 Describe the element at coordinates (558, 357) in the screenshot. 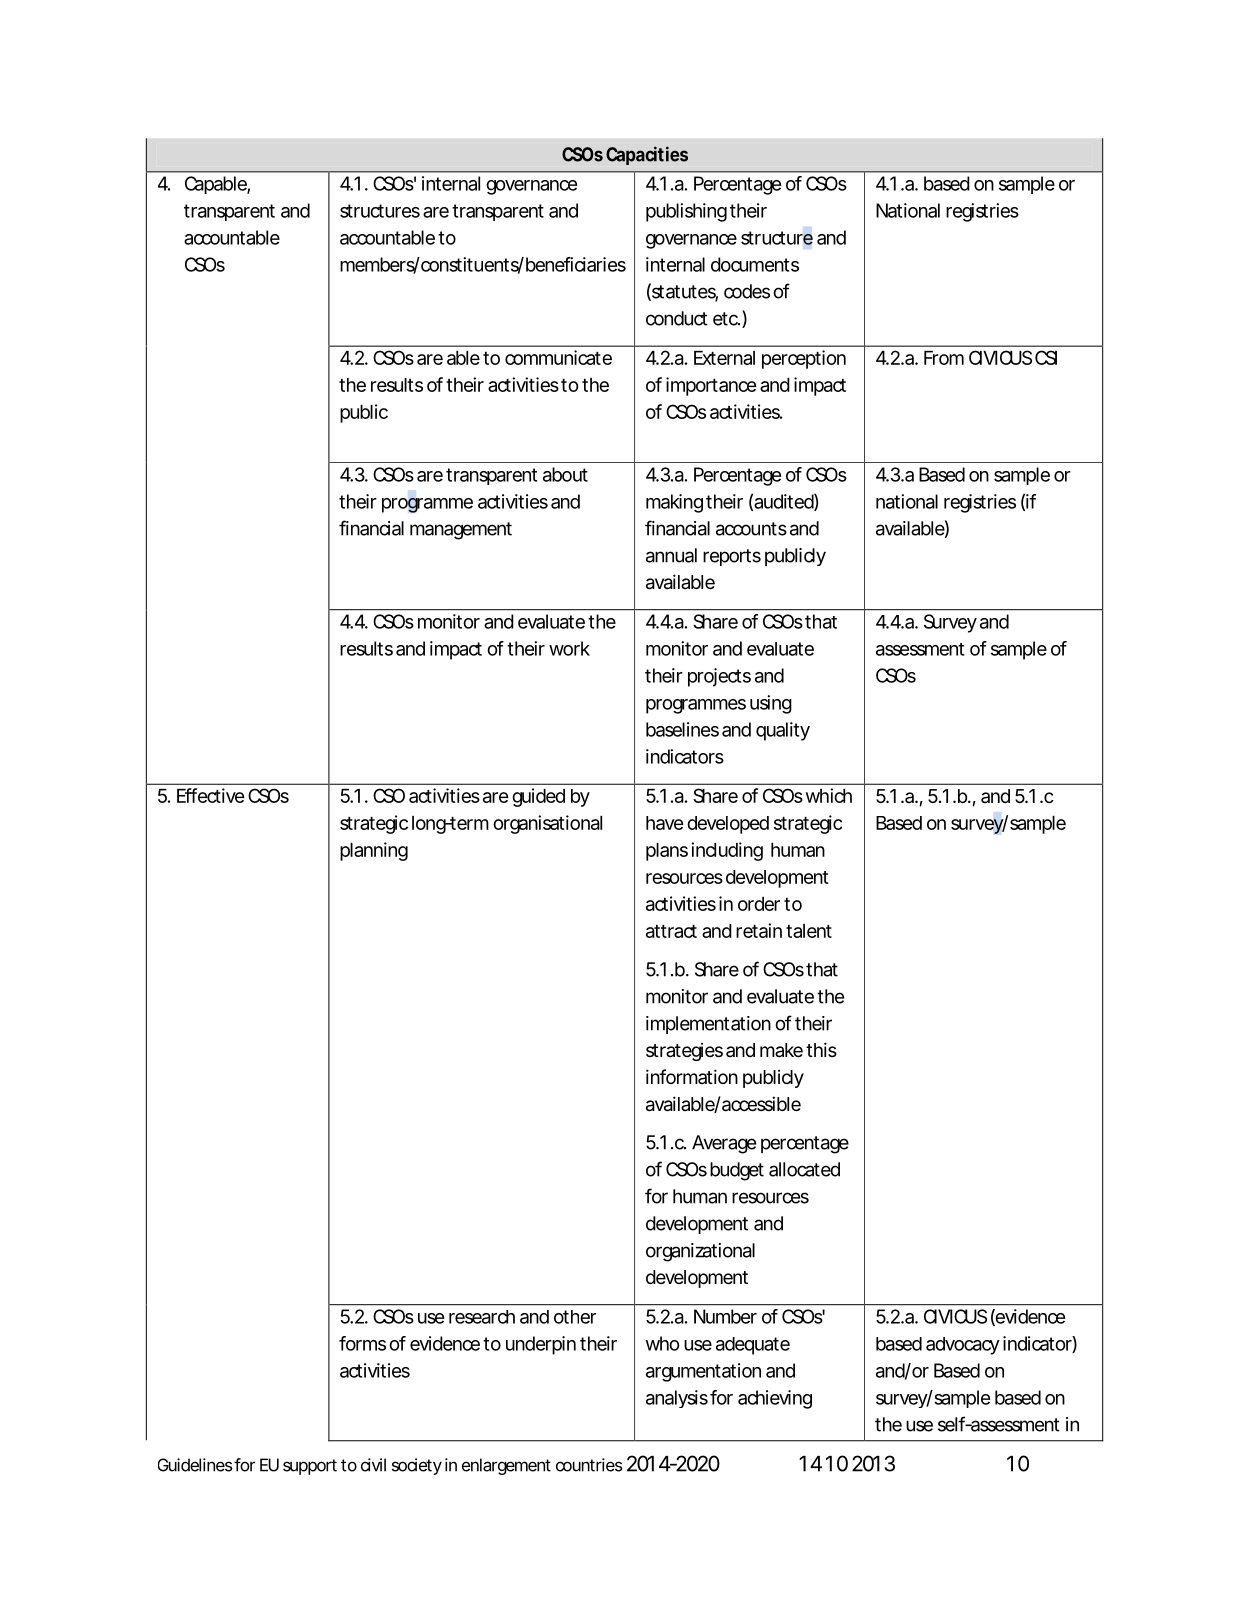

I see `communicate` at that location.
